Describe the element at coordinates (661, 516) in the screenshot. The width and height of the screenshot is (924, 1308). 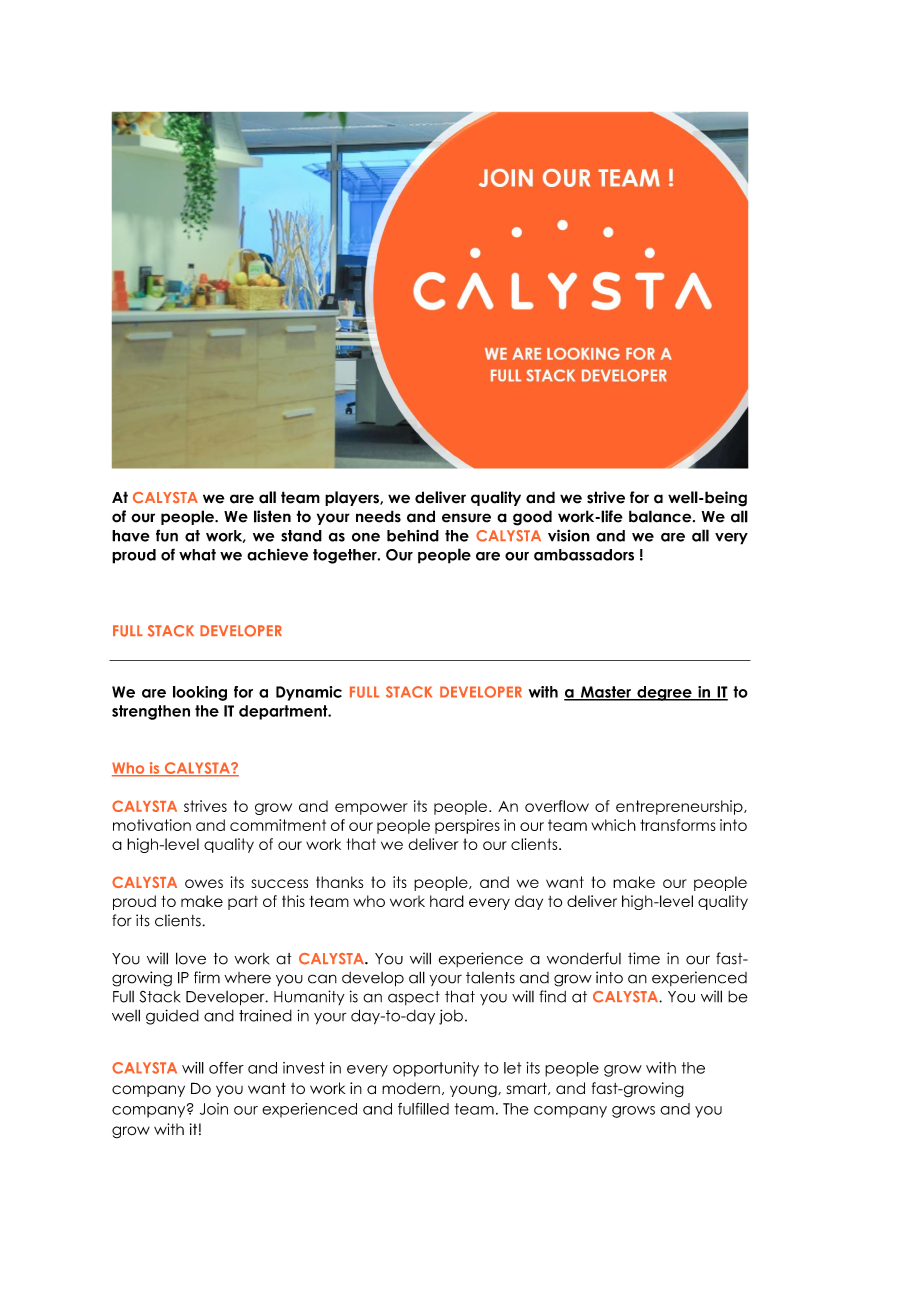
I see `balance` at that location.
